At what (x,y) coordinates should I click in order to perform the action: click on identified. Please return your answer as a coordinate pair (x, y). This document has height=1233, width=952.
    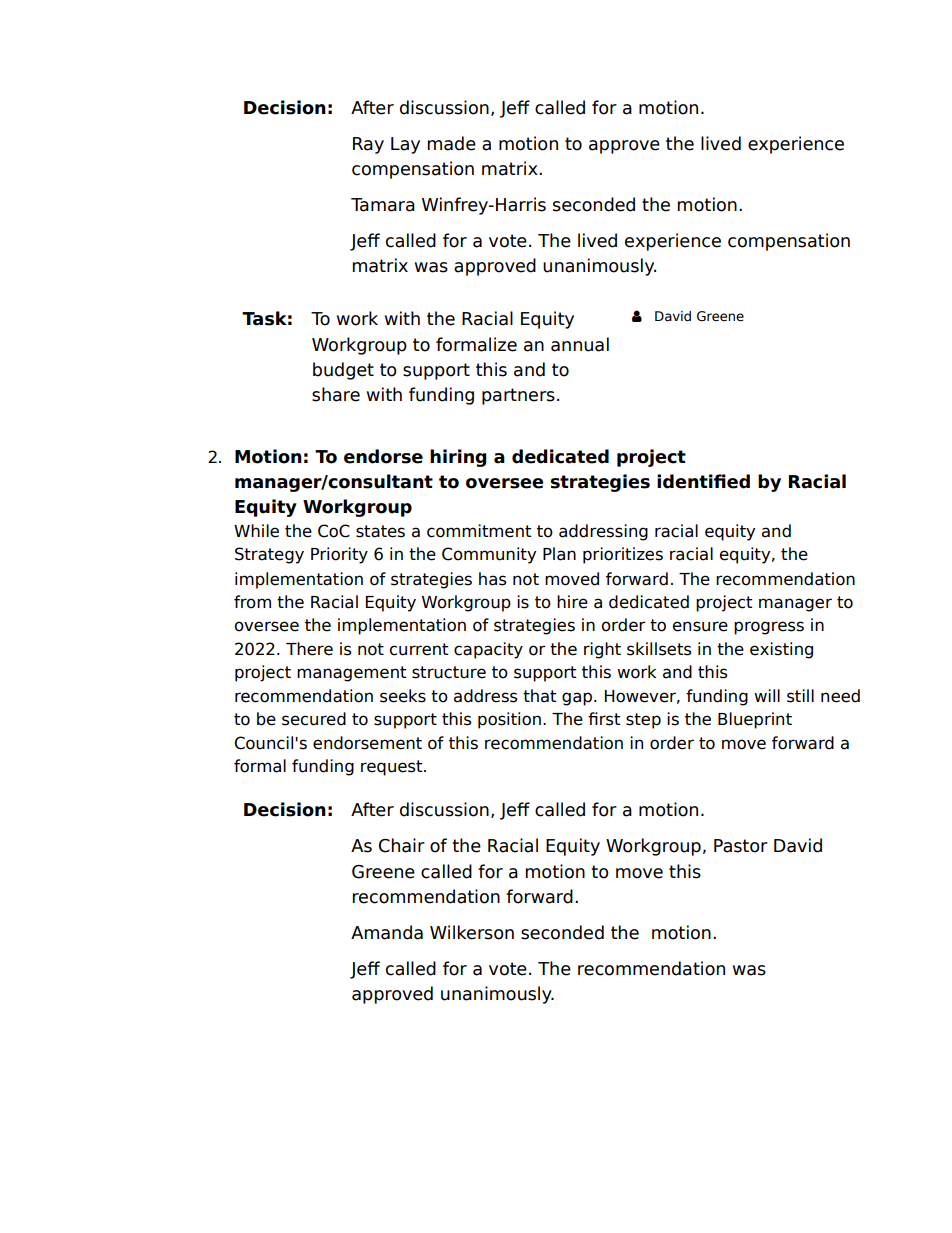
    Looking at the image, I should click on (703, 481).
